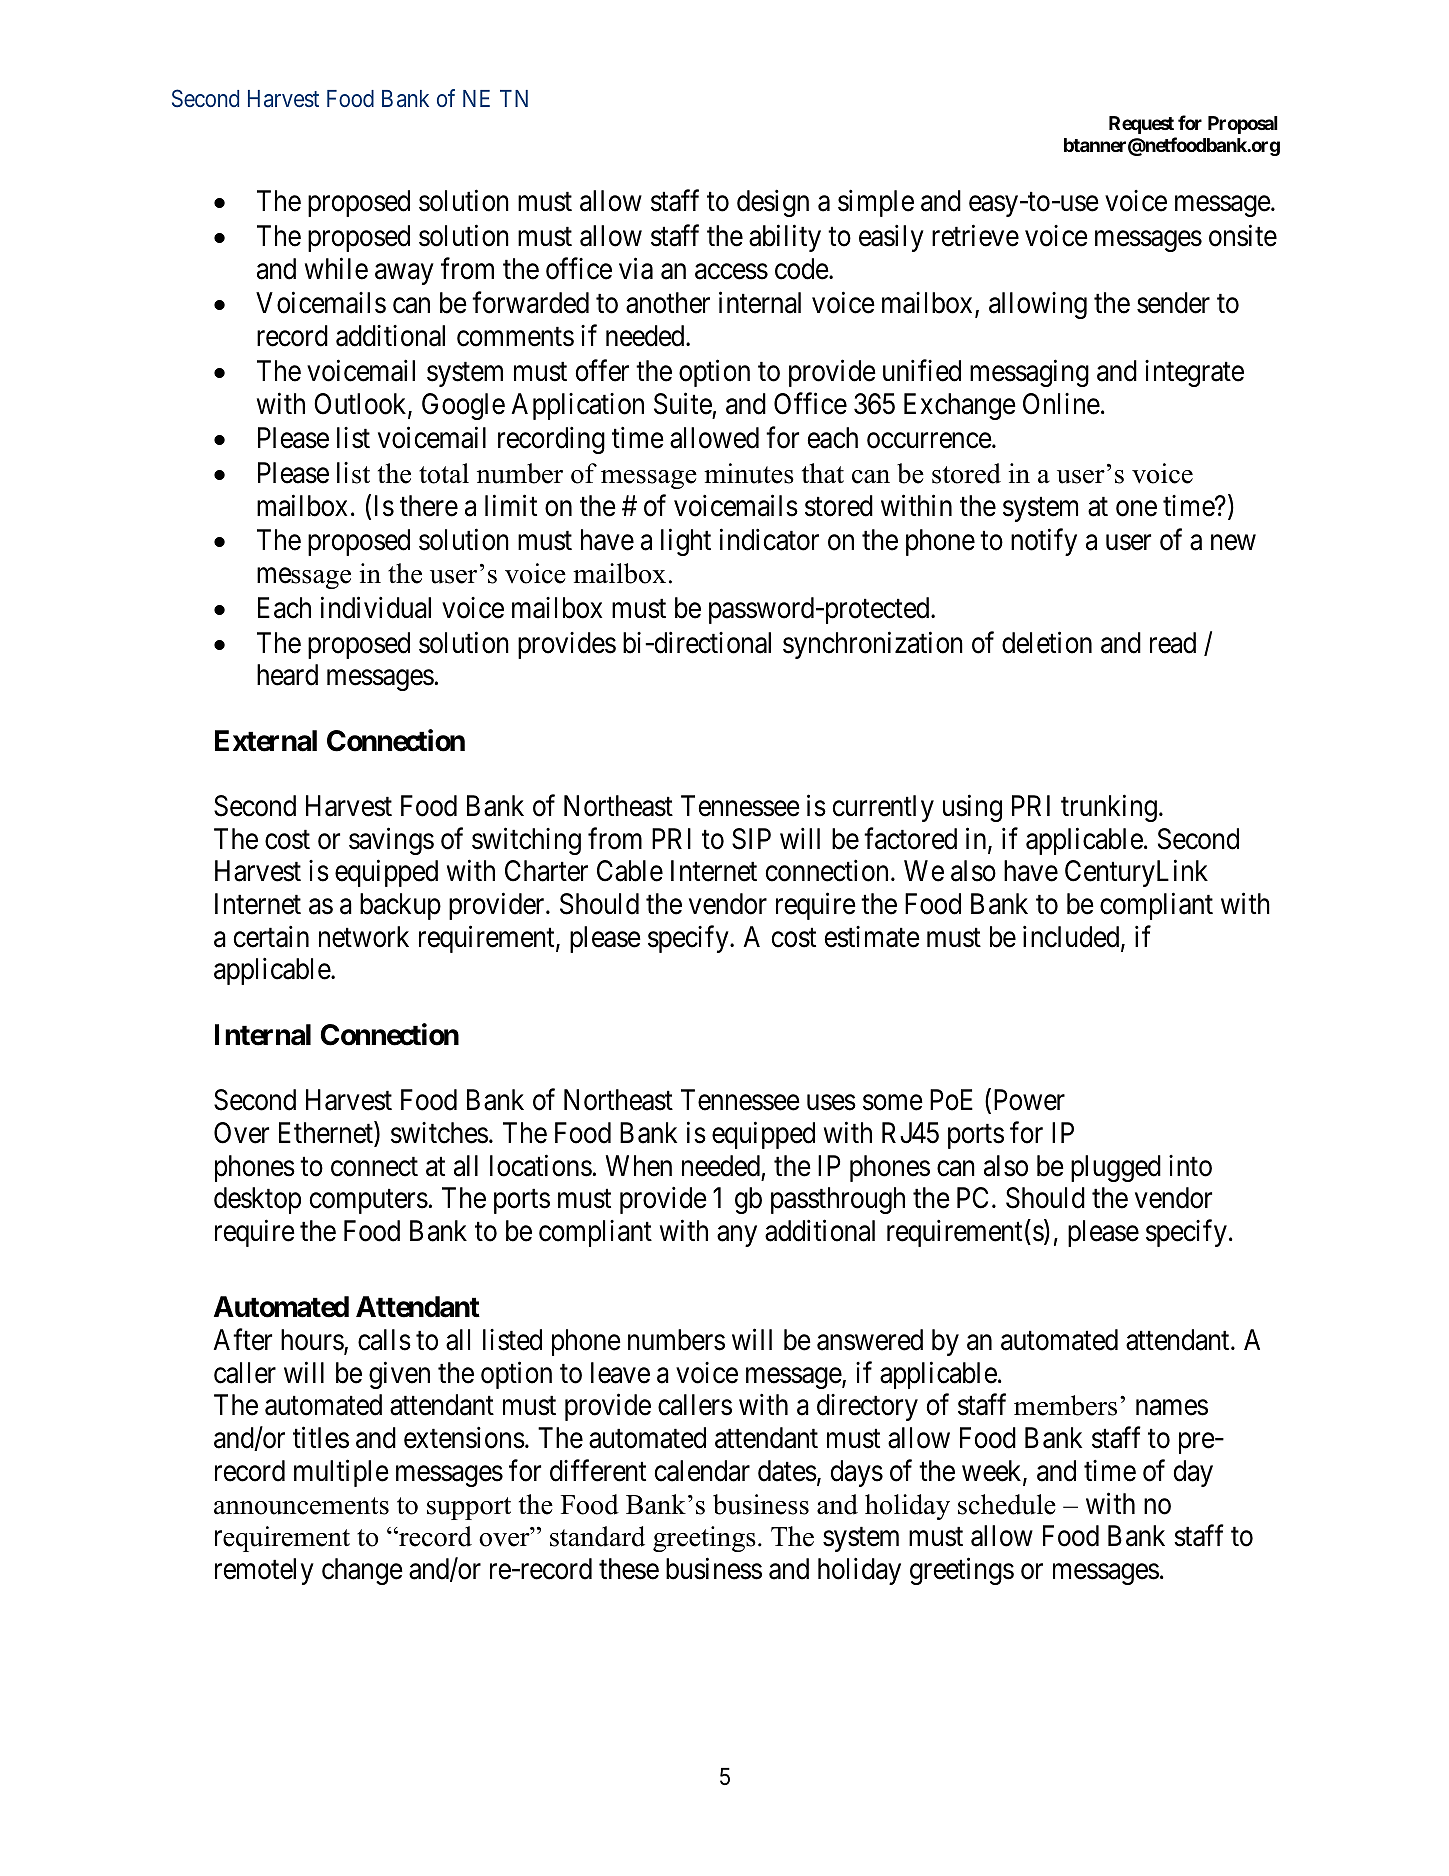 The height and width of the document is (1876, 1449). Describe the element at coordinates (751, 839) in the document. I see `SIP` at that location.
